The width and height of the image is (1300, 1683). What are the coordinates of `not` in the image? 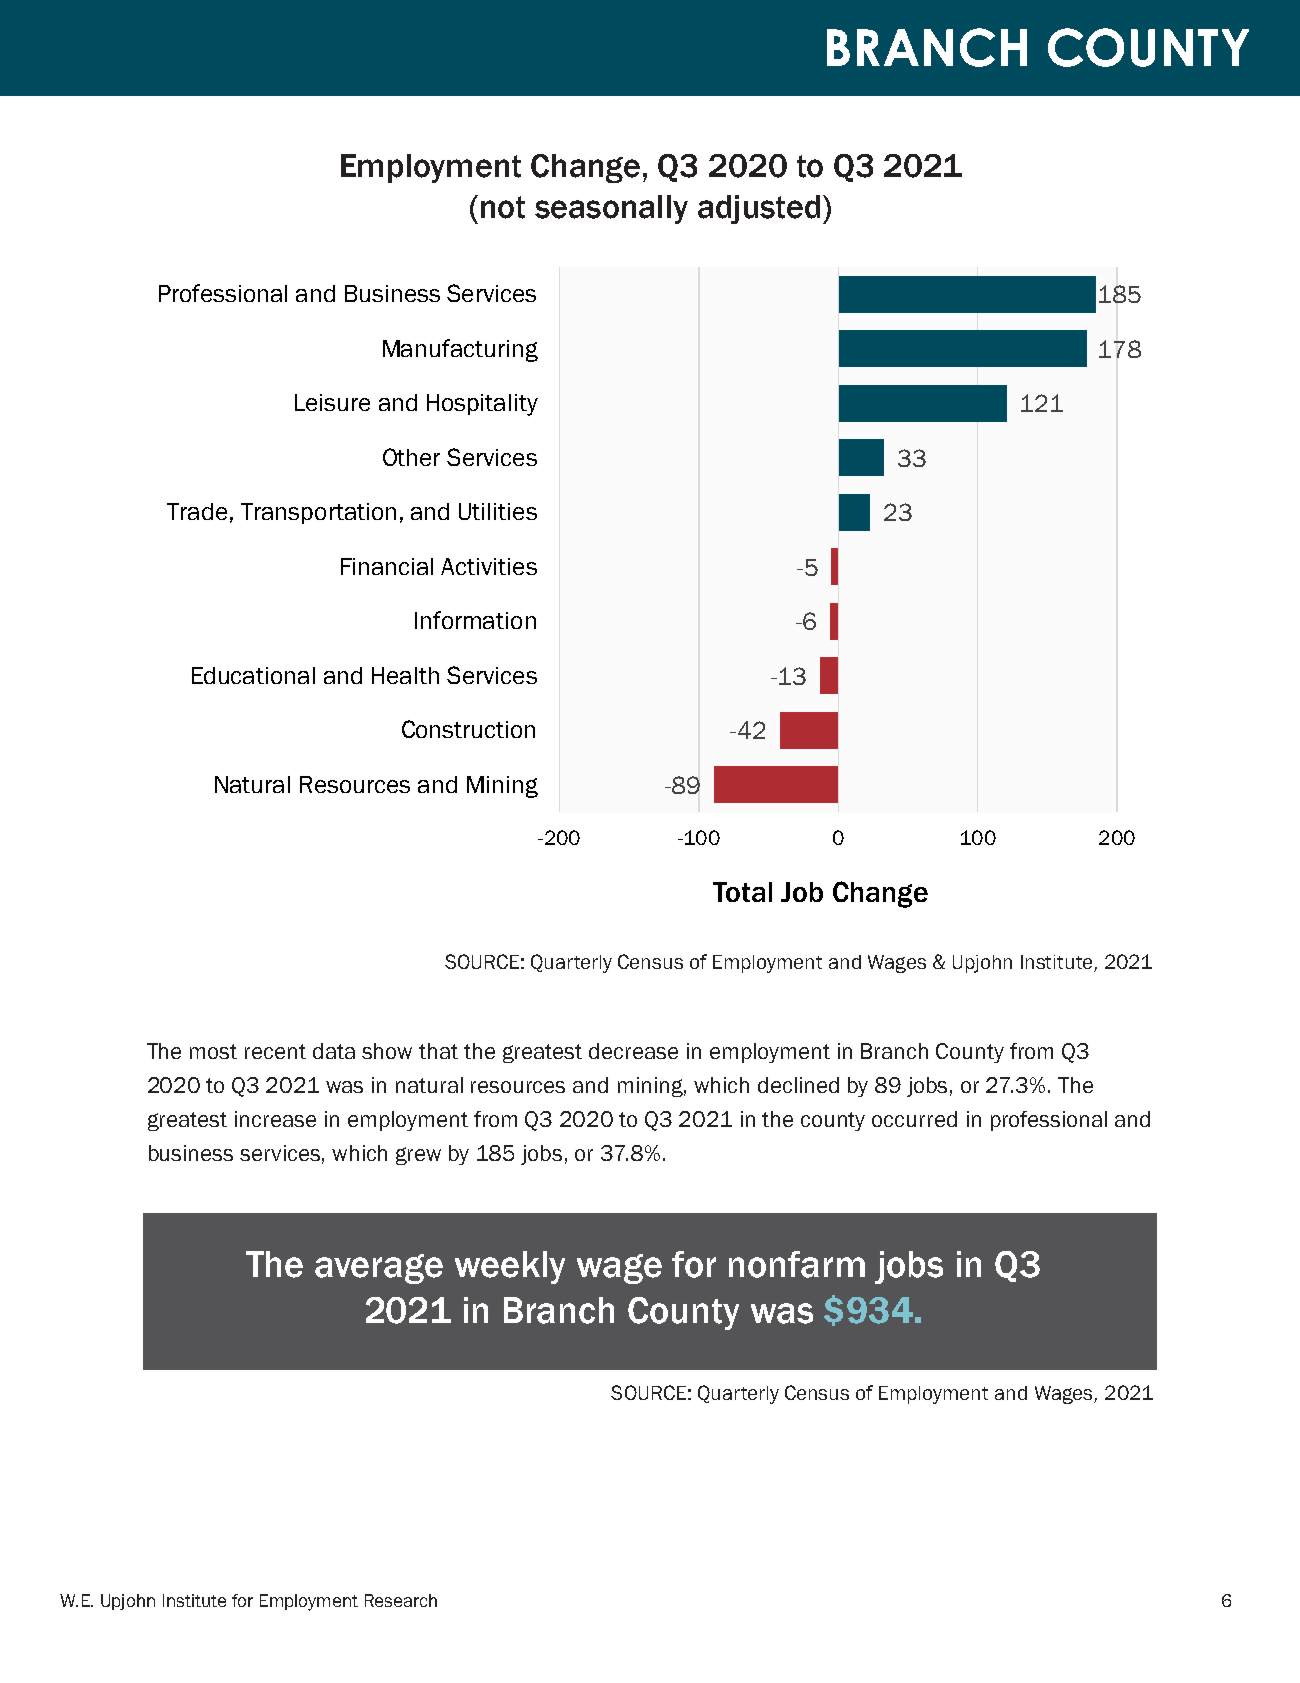 It's located at (503, 207).
